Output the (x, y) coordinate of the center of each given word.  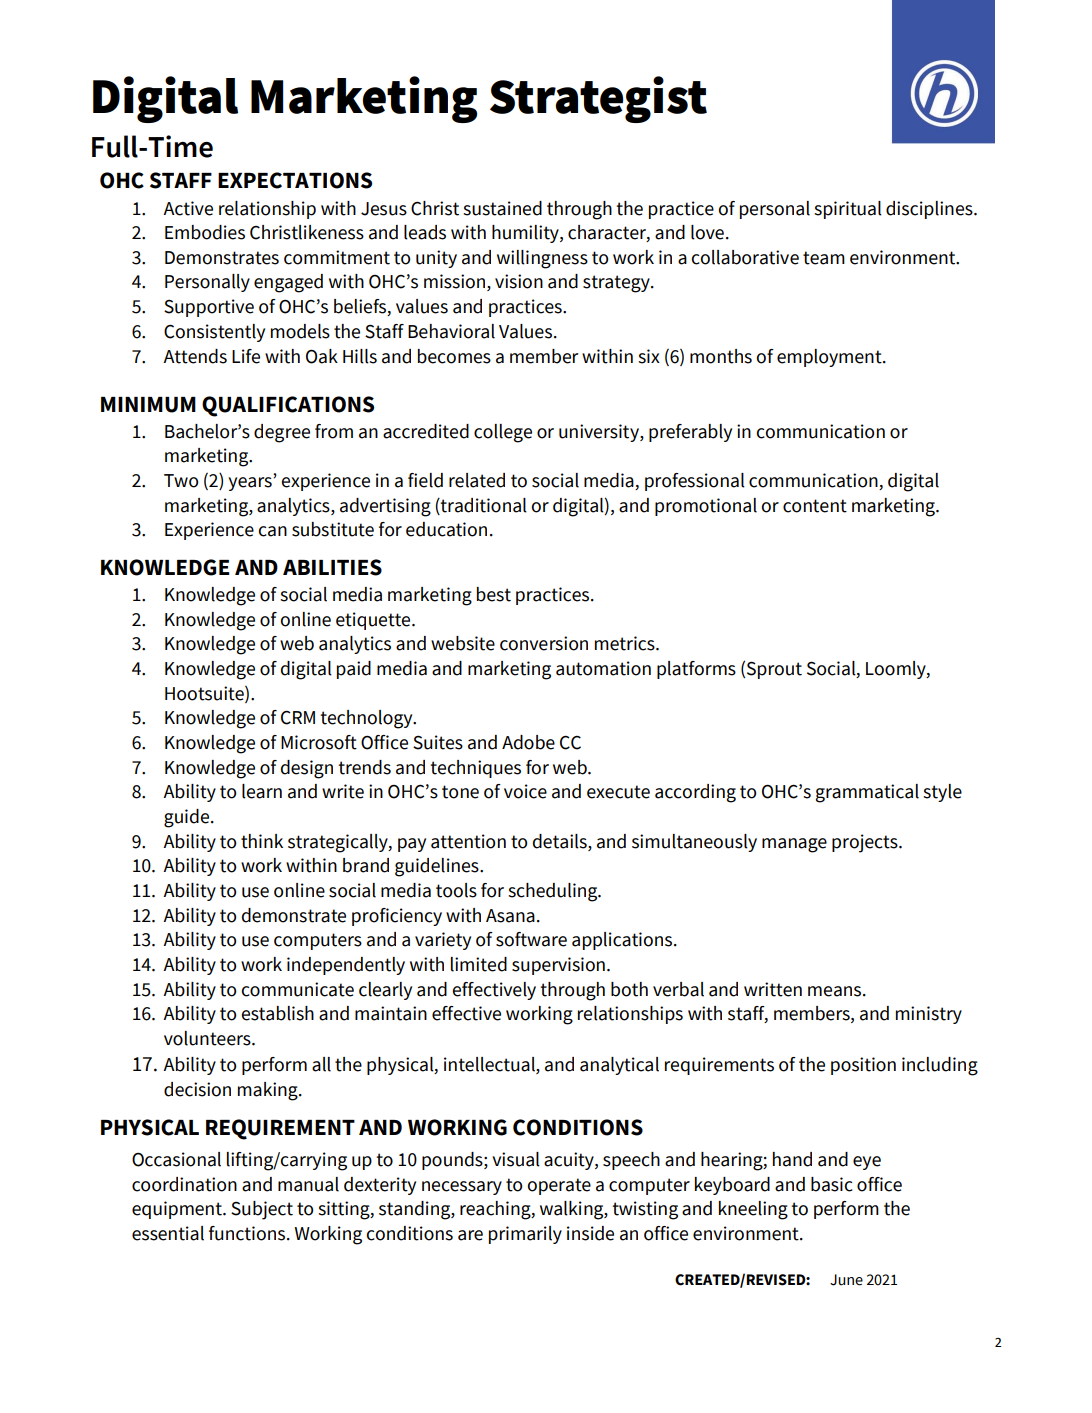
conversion (544, 643)
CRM (298, 718)
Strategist (598, 99)
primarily (525, 1235)
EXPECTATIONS (295, 180)
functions (248, 1233)
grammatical (867, 793)
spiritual (848, 210)
